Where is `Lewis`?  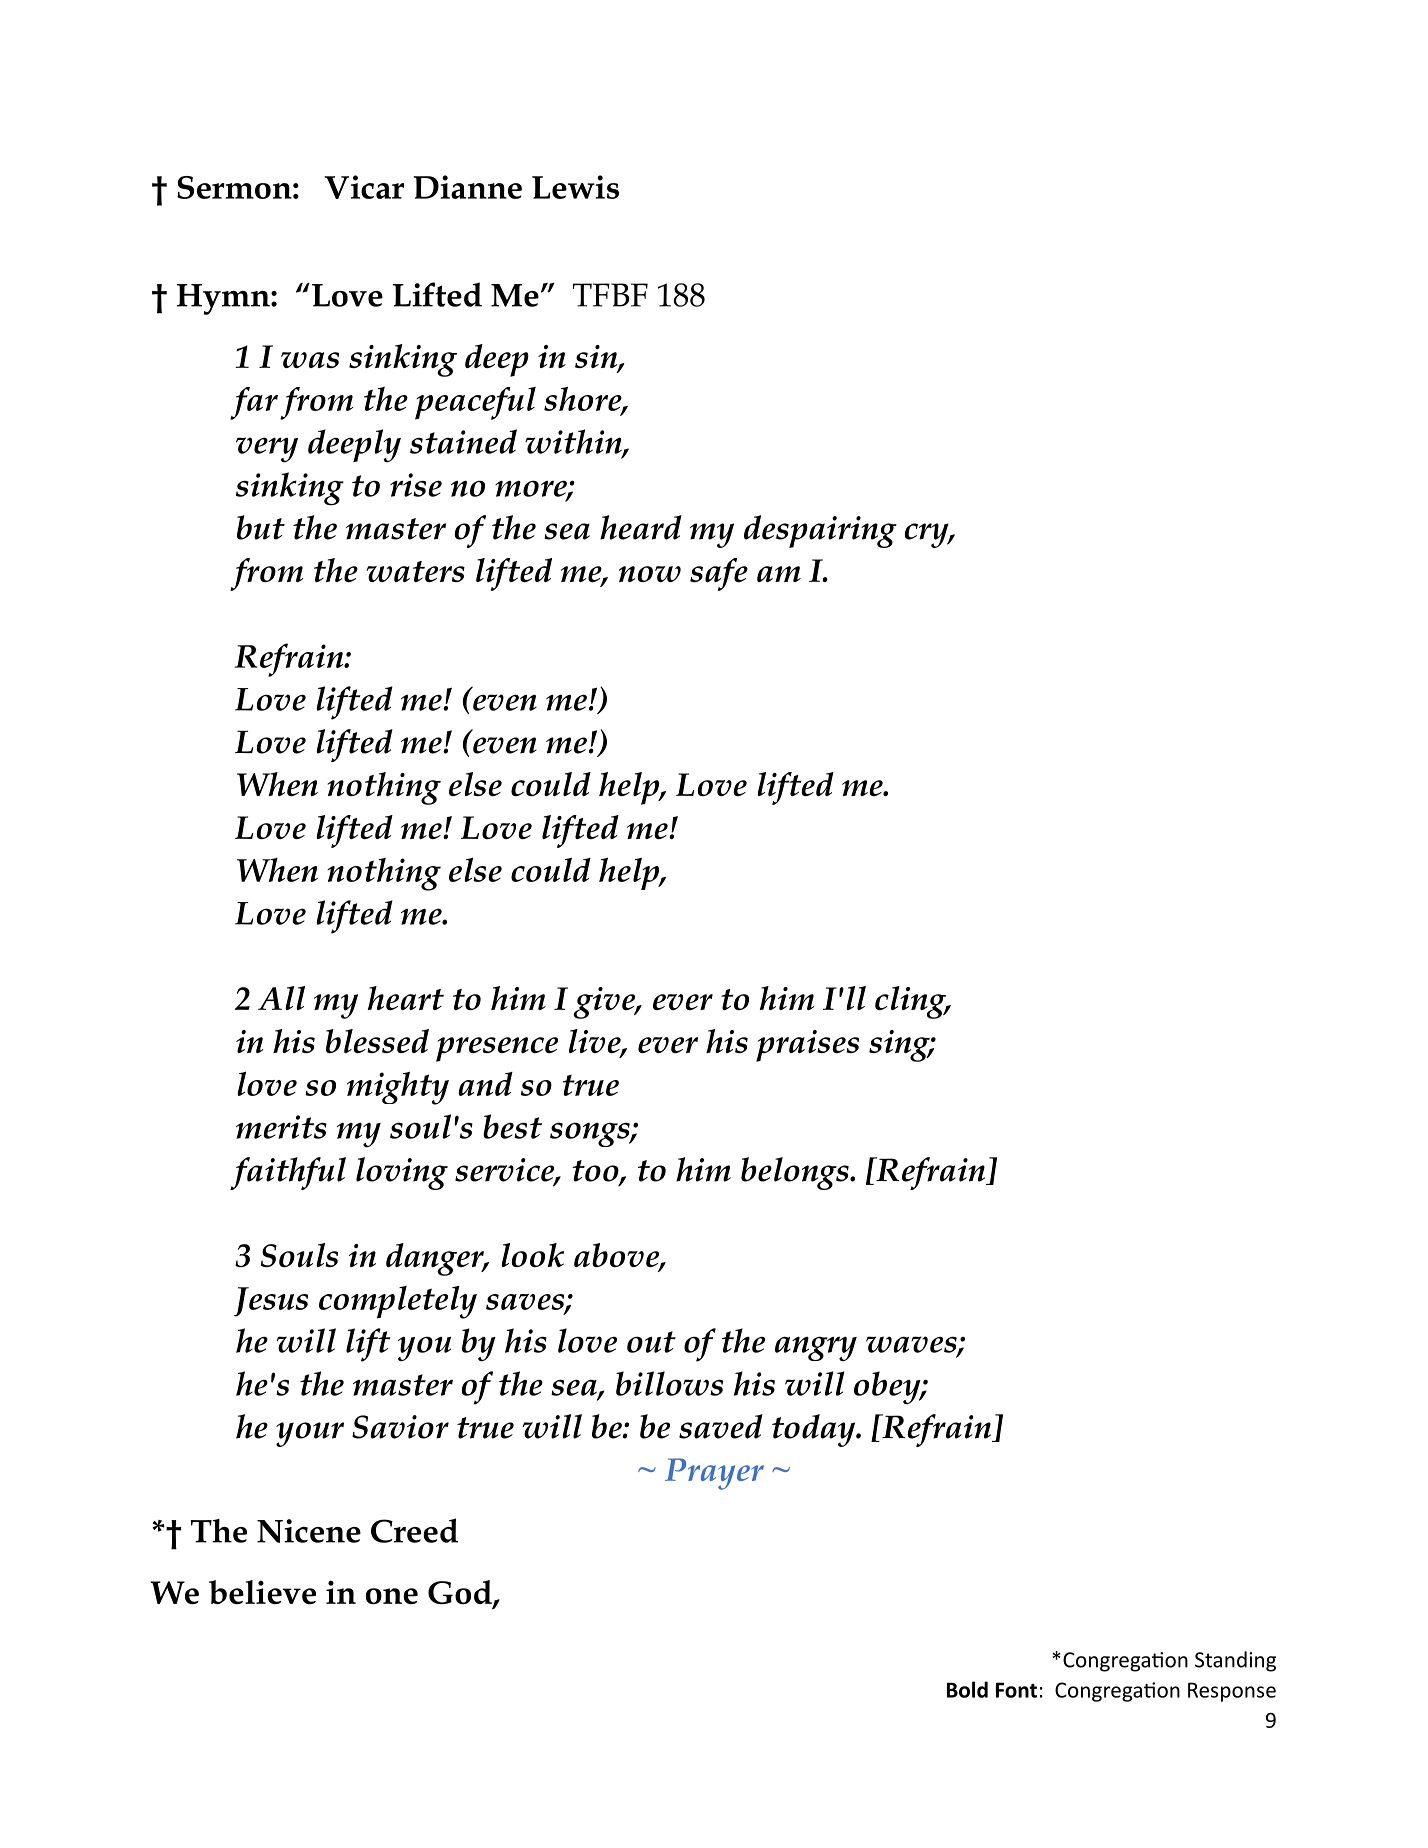
Lewis is located at coordinates (575, 187).
